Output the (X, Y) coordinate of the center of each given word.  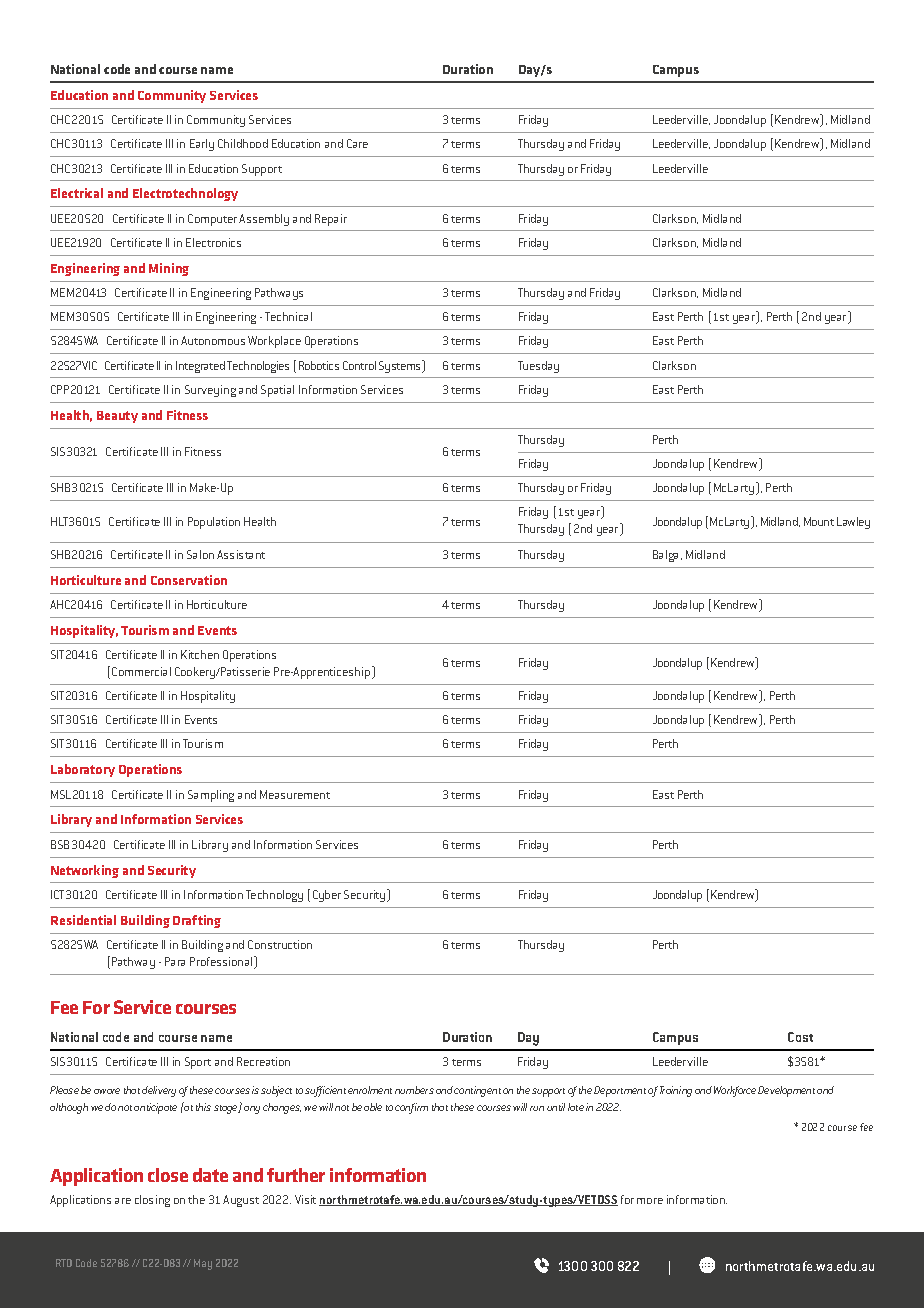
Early (202, 145)
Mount (819, 521)
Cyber (327, 896)
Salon (200, 554)
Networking (85, 871)
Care (357, 143)
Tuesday (538, 367)
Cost (800, 1037)
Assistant (241, 554)
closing (152, 1201)
